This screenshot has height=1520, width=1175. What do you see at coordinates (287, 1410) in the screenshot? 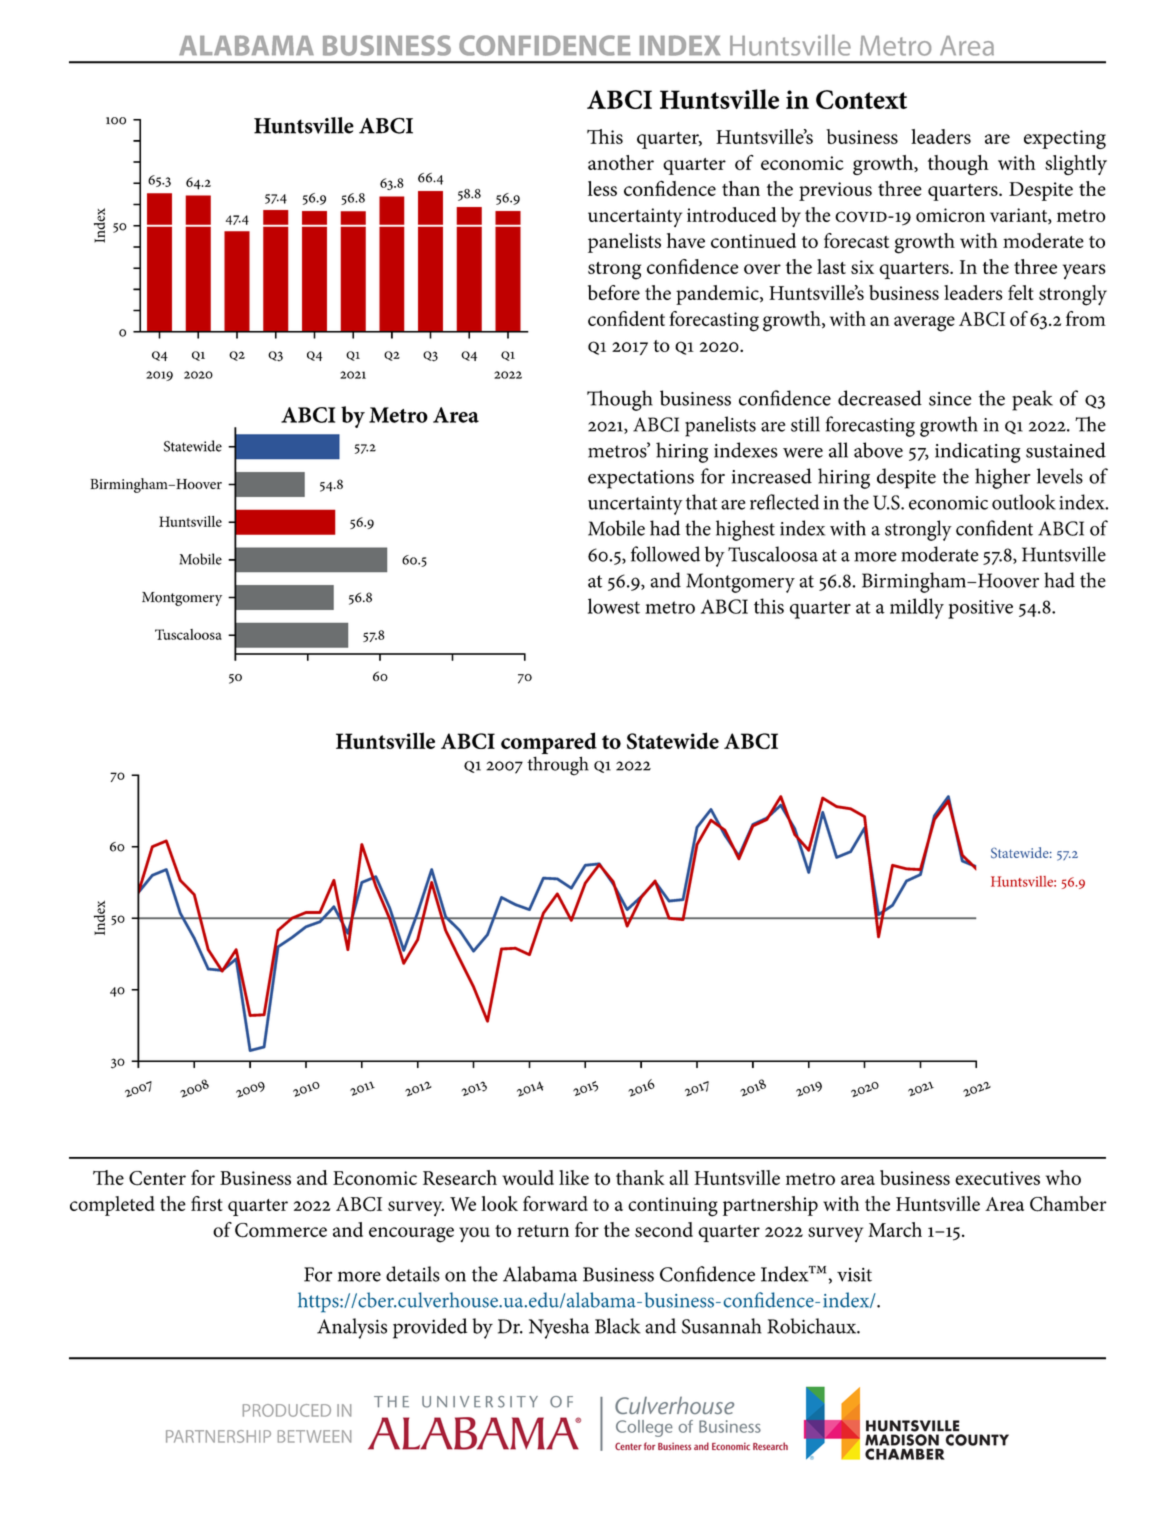
I see `PRODUCED` at bounding box center [287, 1410].
